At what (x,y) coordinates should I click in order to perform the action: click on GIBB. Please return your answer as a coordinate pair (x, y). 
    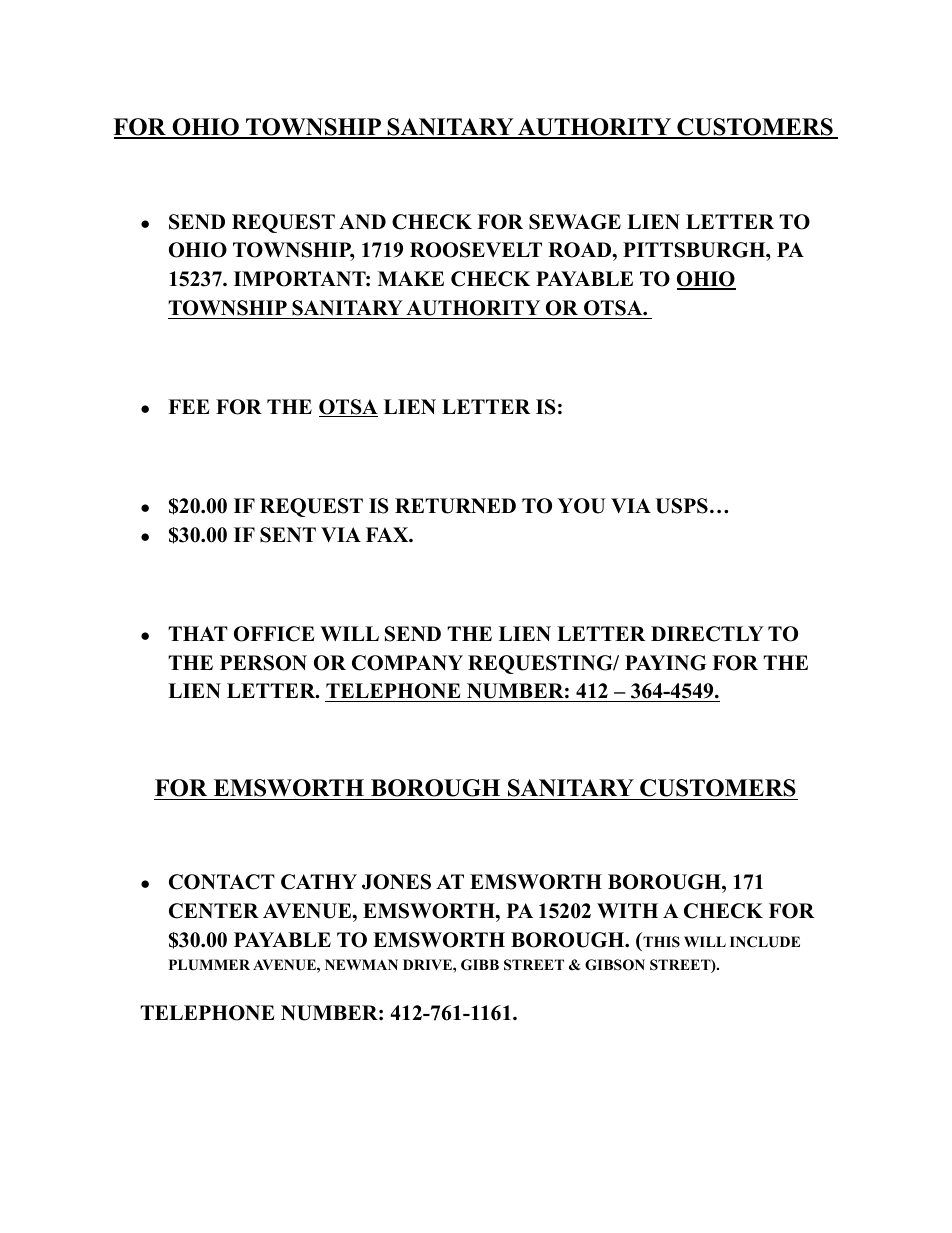
    Looking at the image, I should click on (480, 965).
